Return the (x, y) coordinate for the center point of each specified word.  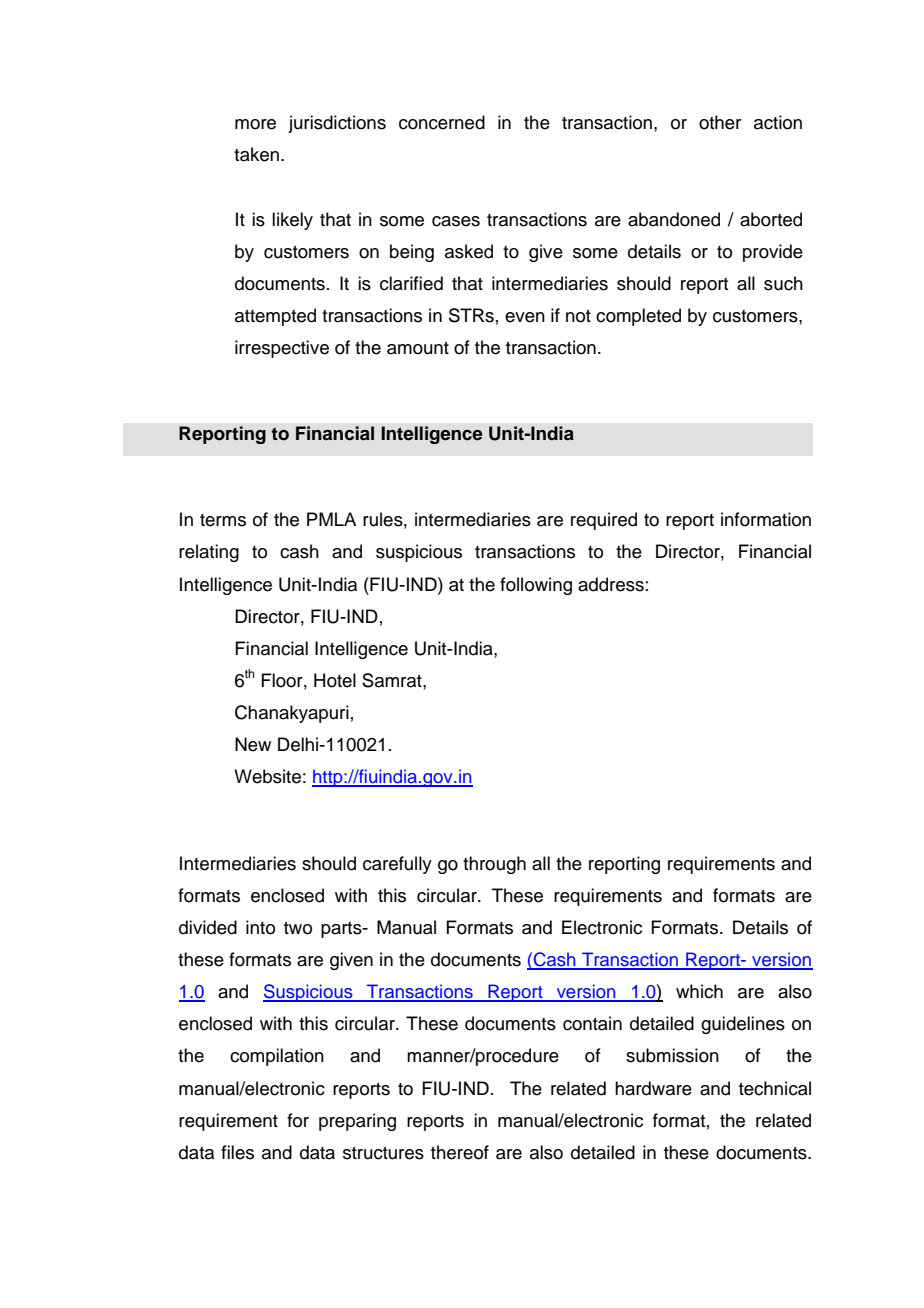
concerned (442, 122)
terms (223, 520)
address (611, 584)
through (494, 865)
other (720, 122)
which (699, 991)
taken (256, 154)
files (237, 1152)
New (253, 744)
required (604, 521)
